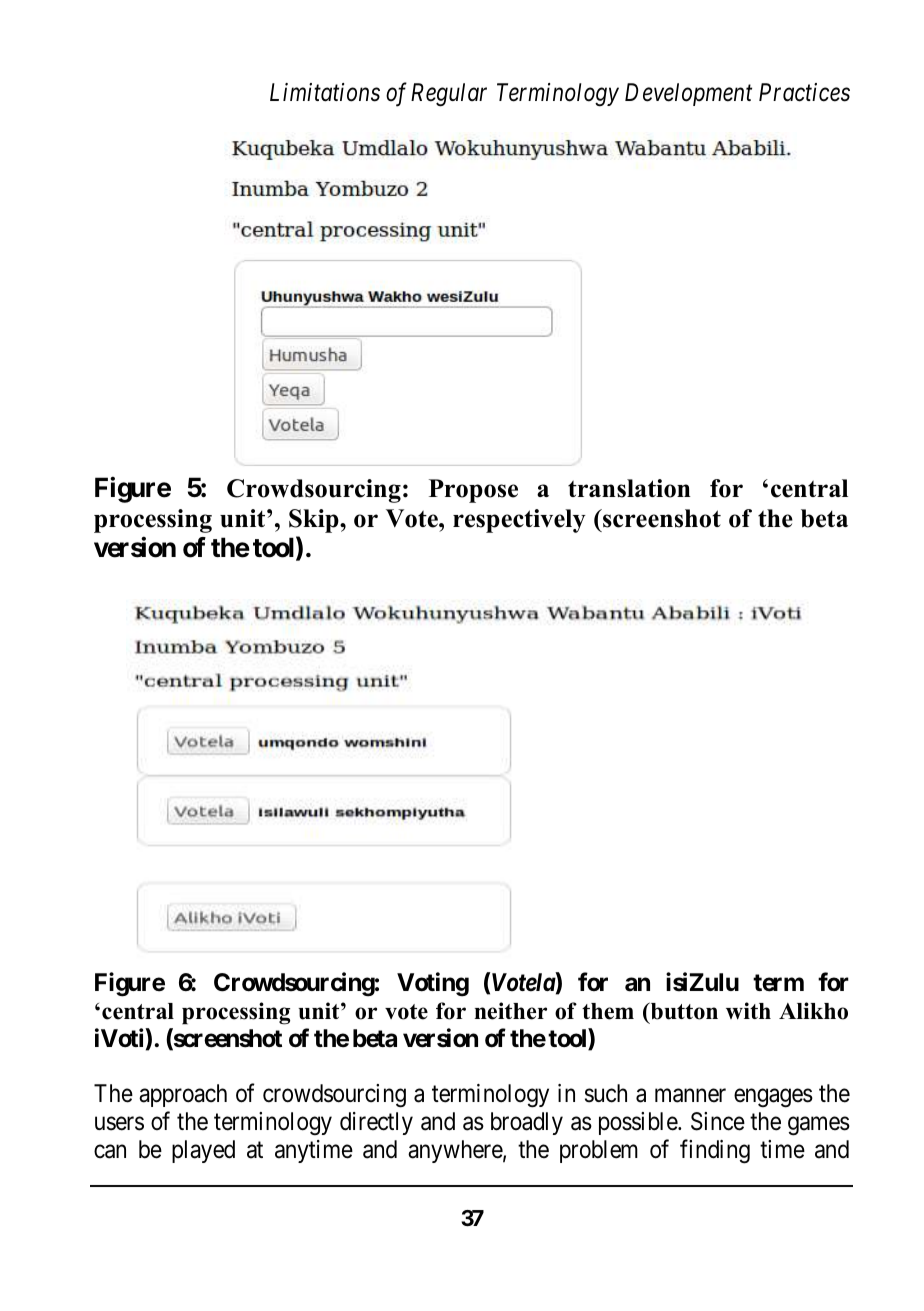 Image resolution: width=924 pixels, height=1311 pixels. I want to click on Skip, so click(315, 521).
